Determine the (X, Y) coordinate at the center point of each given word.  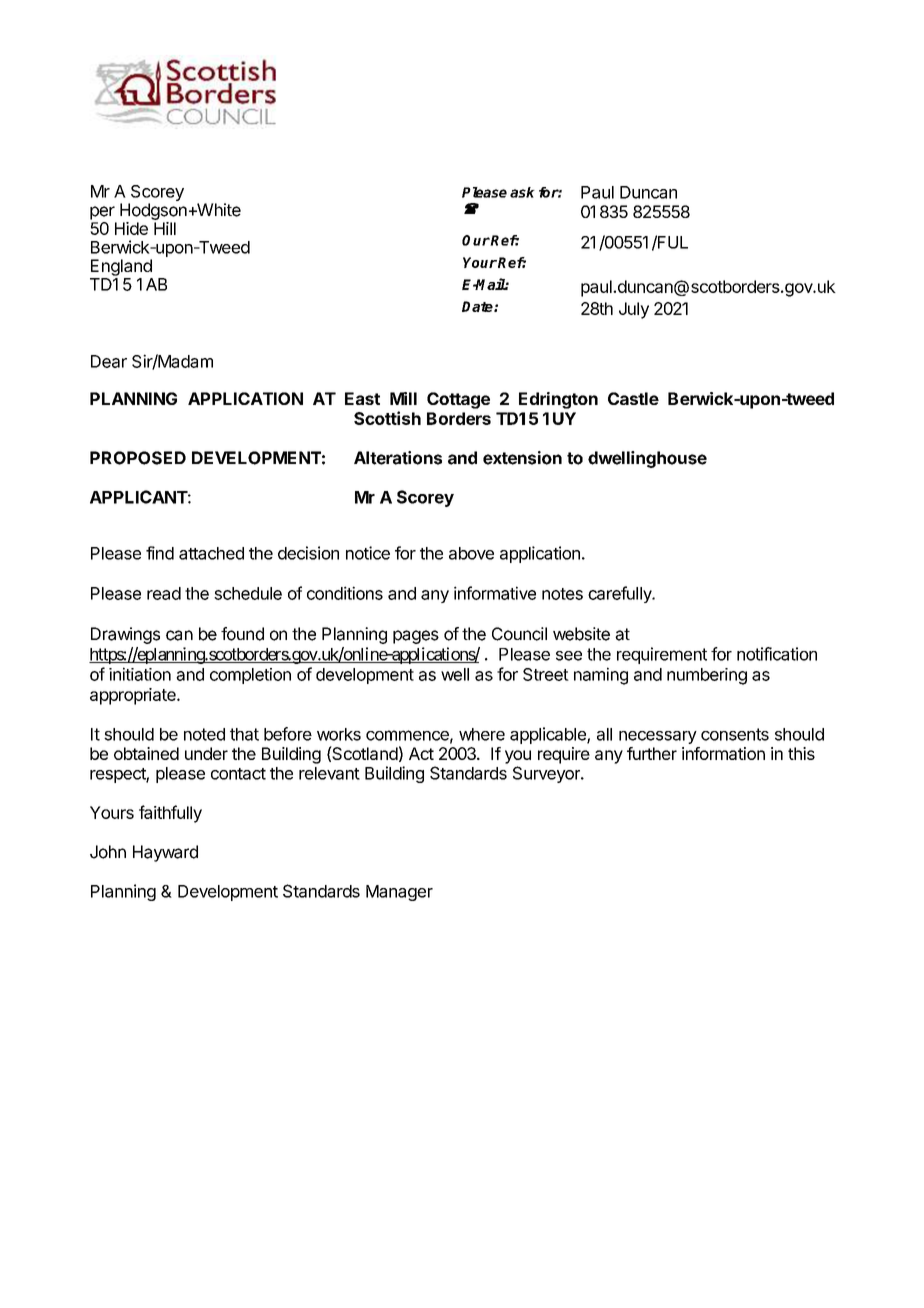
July (634, 310)
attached (211, 553)
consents (735, 734)
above (471, 553)
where (482, 734)
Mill (403, 398)
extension (522, 458)
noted (204, 734)
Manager (399, 893)
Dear (109, 361)
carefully (621, 594)
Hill (165, 228)
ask (522, 192)
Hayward (165, 853)
